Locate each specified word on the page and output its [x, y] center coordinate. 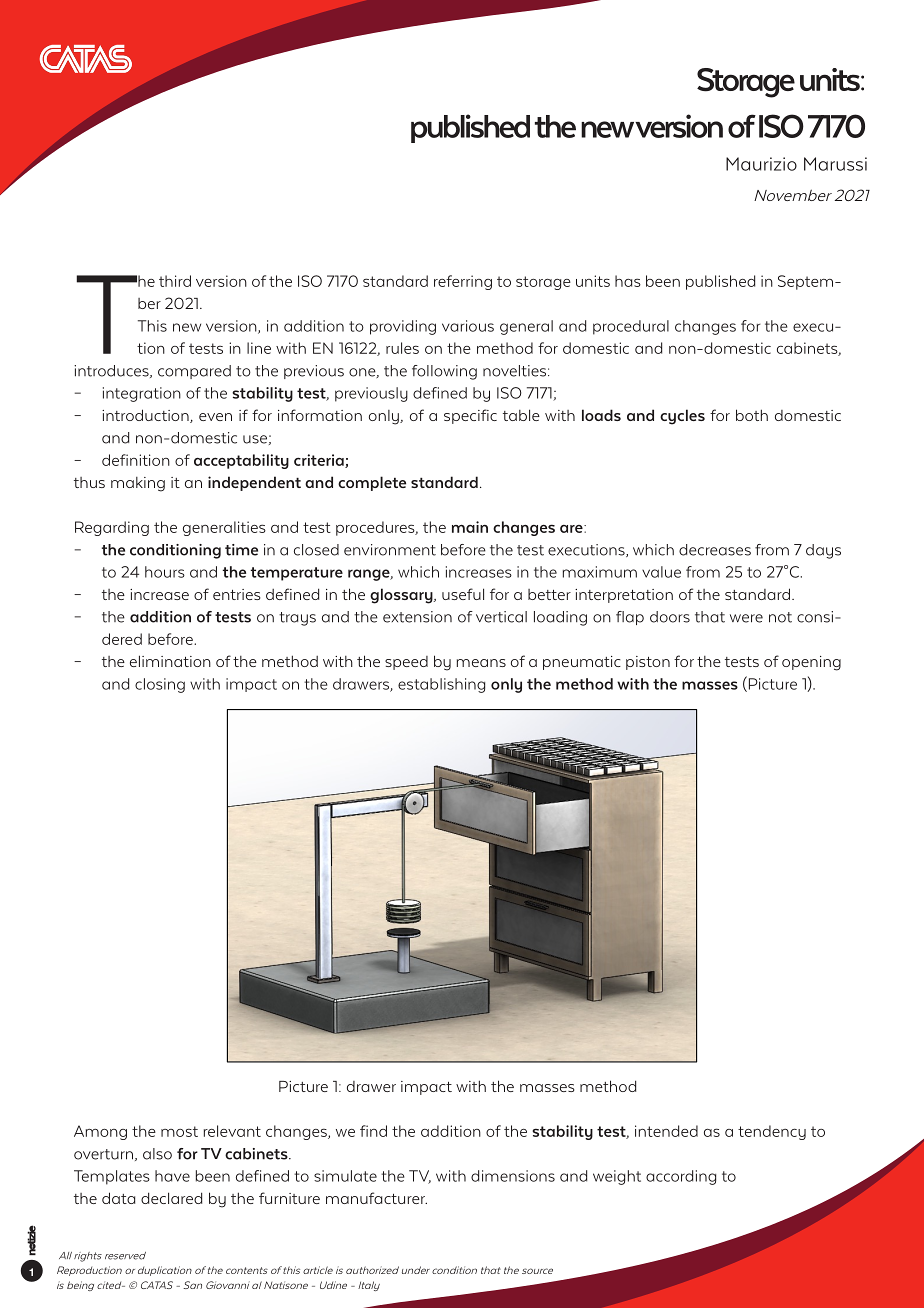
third [175, 281]
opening [811, 663]
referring [463, 282]
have [172, 1176]
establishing [441, 685]
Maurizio [761, 164]
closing [160, 685]
